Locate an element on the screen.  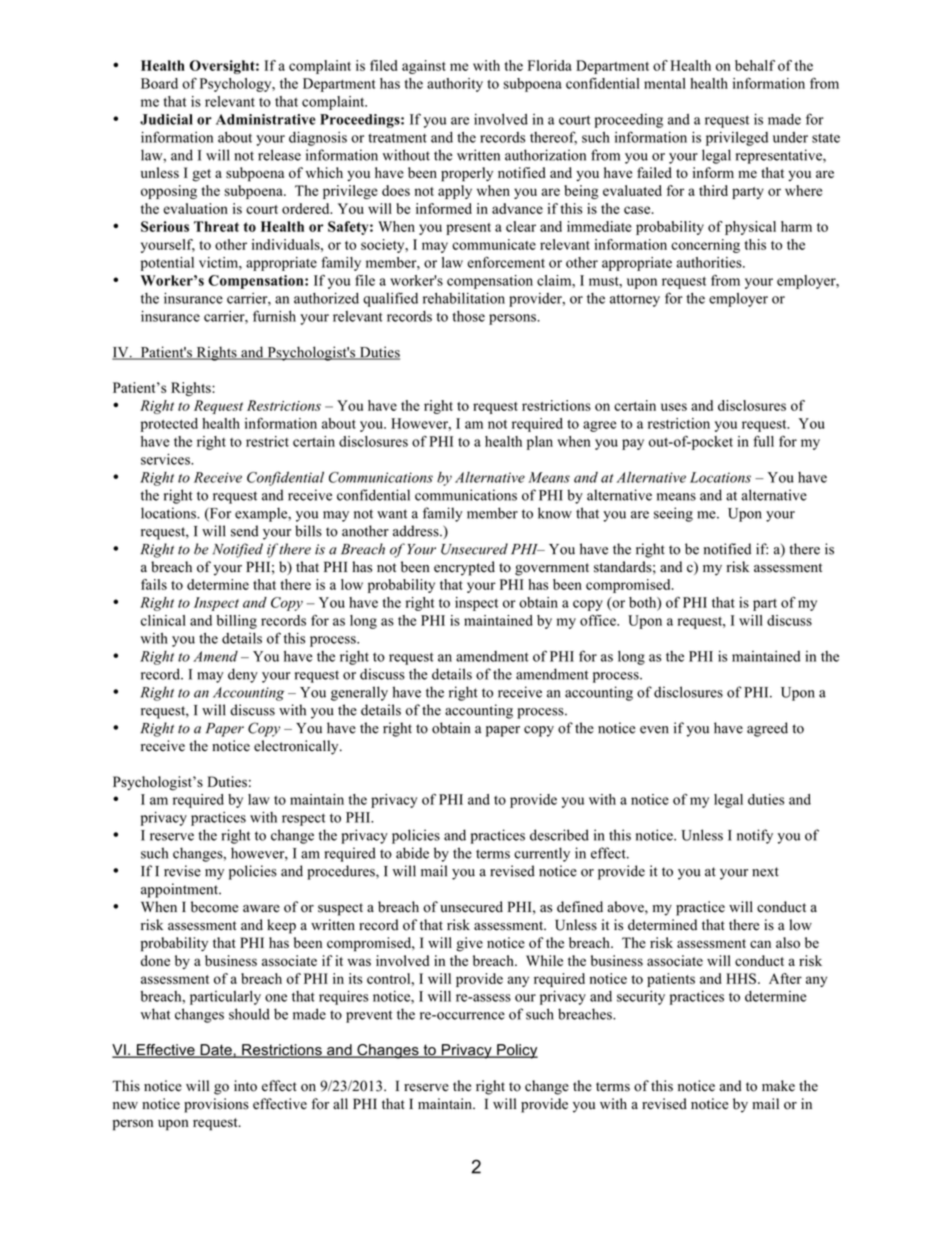
notify is located at coordinates (755, 836).
